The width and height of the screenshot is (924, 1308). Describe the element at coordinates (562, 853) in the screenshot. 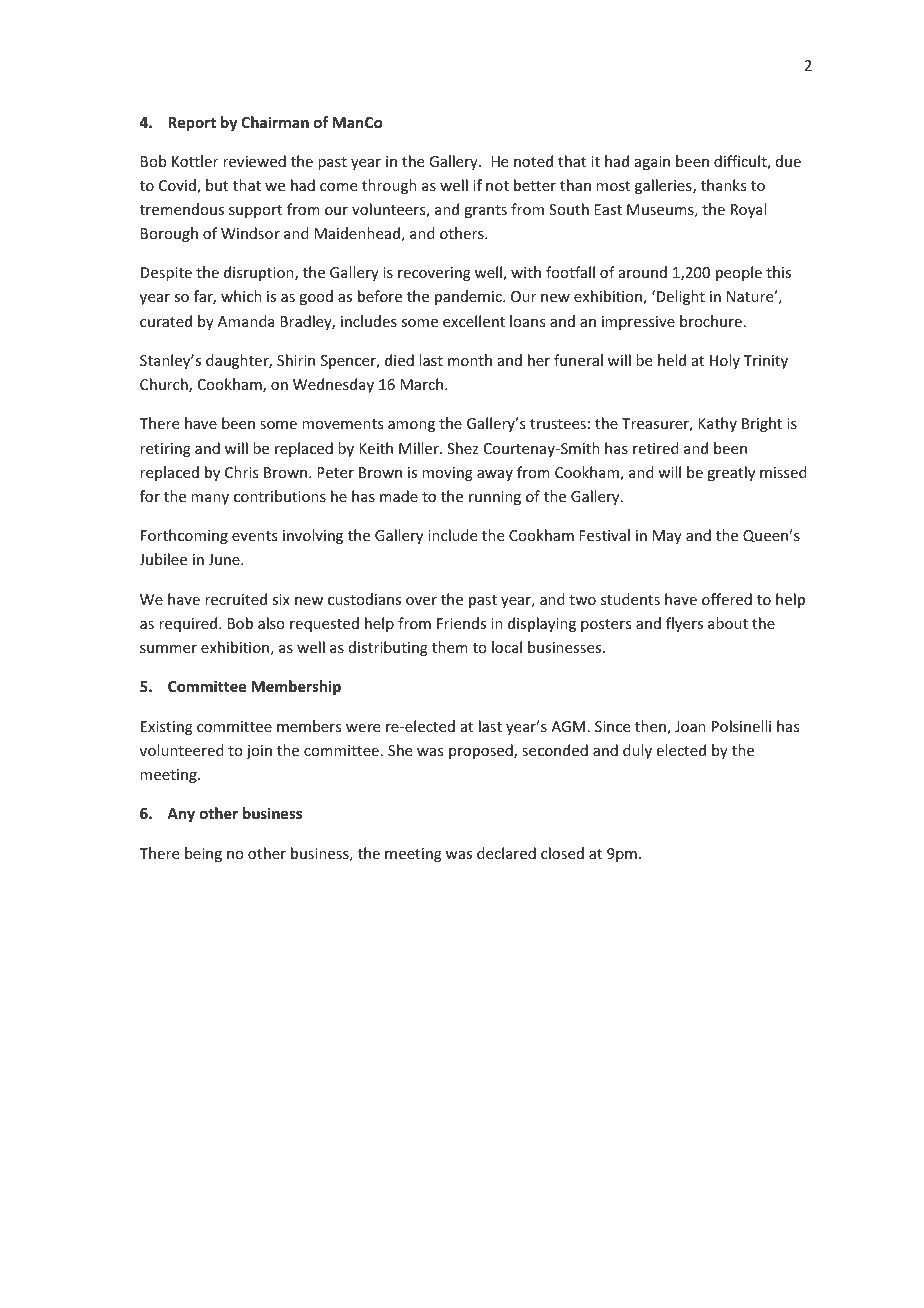

I see `closed` at that location.
